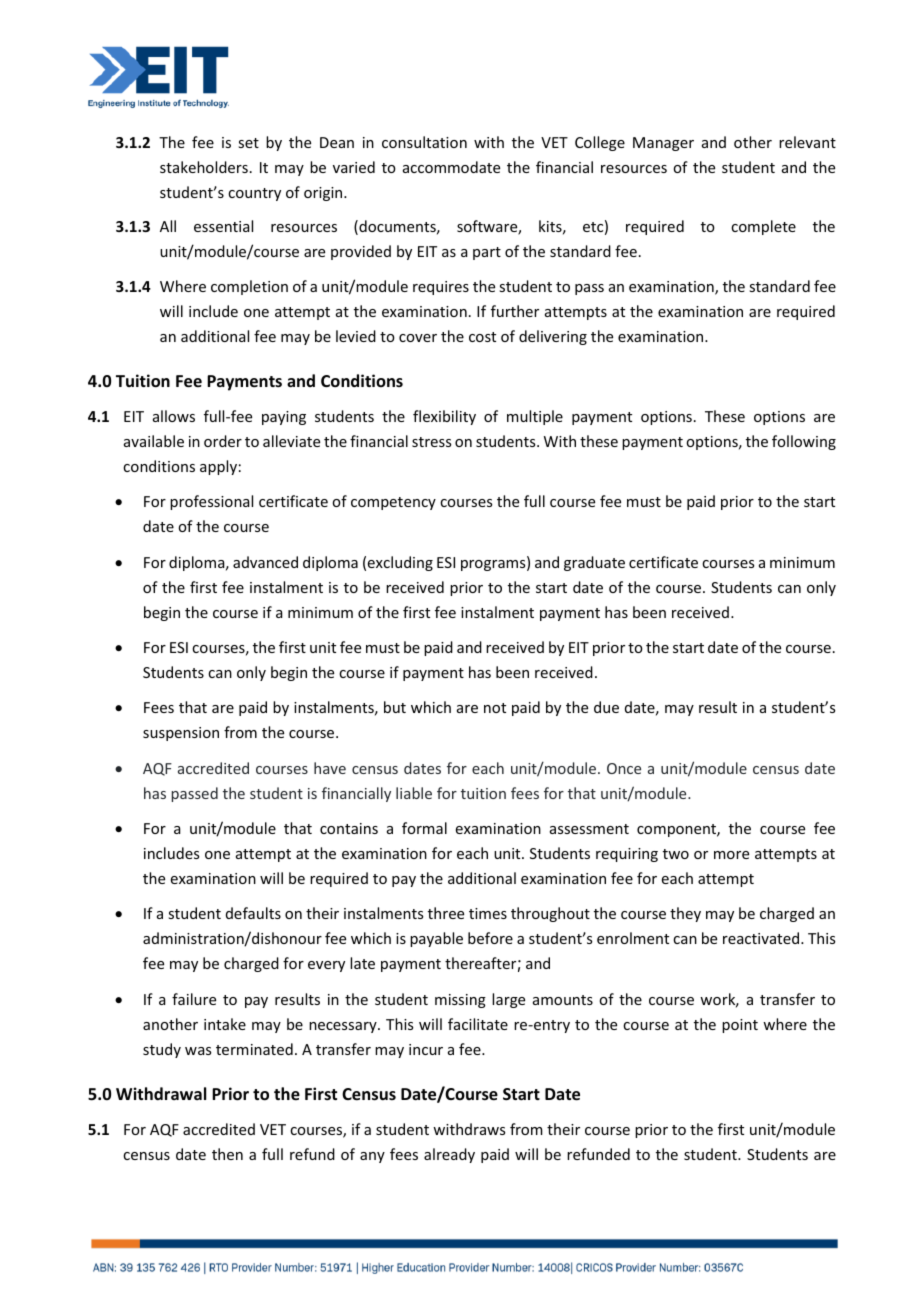  What do you see at coordinates (663, 144) in the screenshot?
I see `Manager` at bounding box center [663, 144].
